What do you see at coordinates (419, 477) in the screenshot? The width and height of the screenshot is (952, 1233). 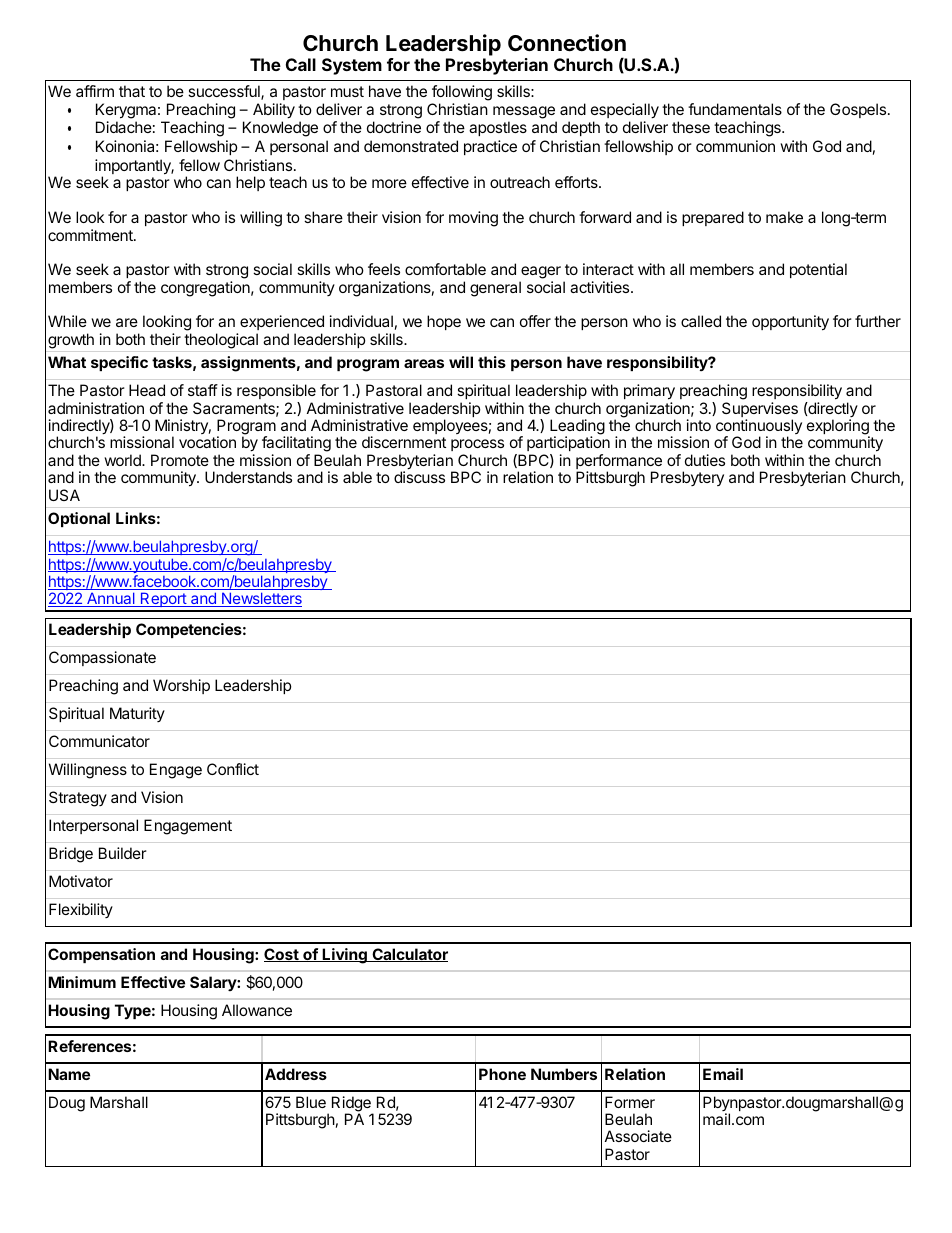 I see `discuss` at bounding box center [419, 477].
